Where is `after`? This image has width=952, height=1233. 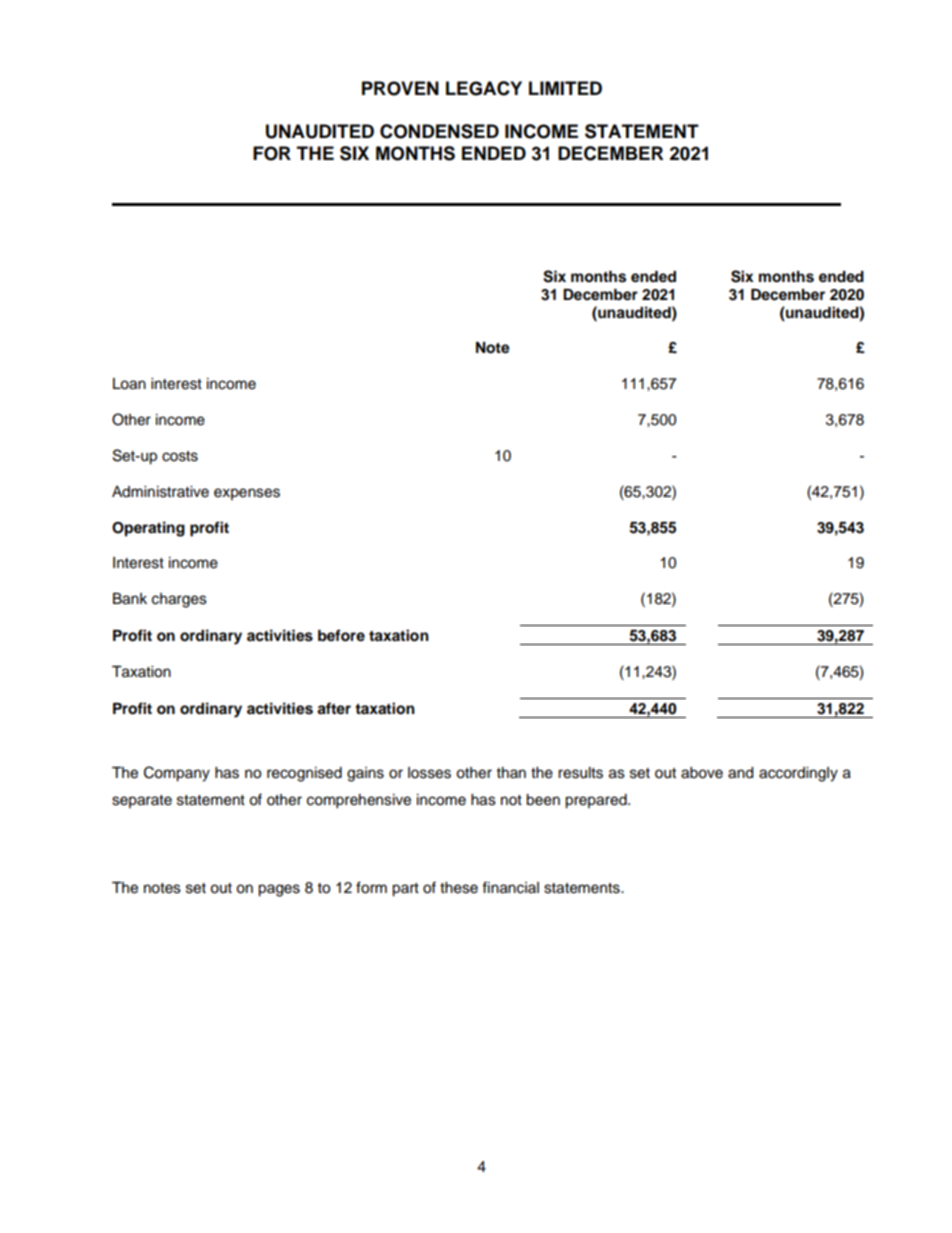
after is located at coordinates (334, 708).
